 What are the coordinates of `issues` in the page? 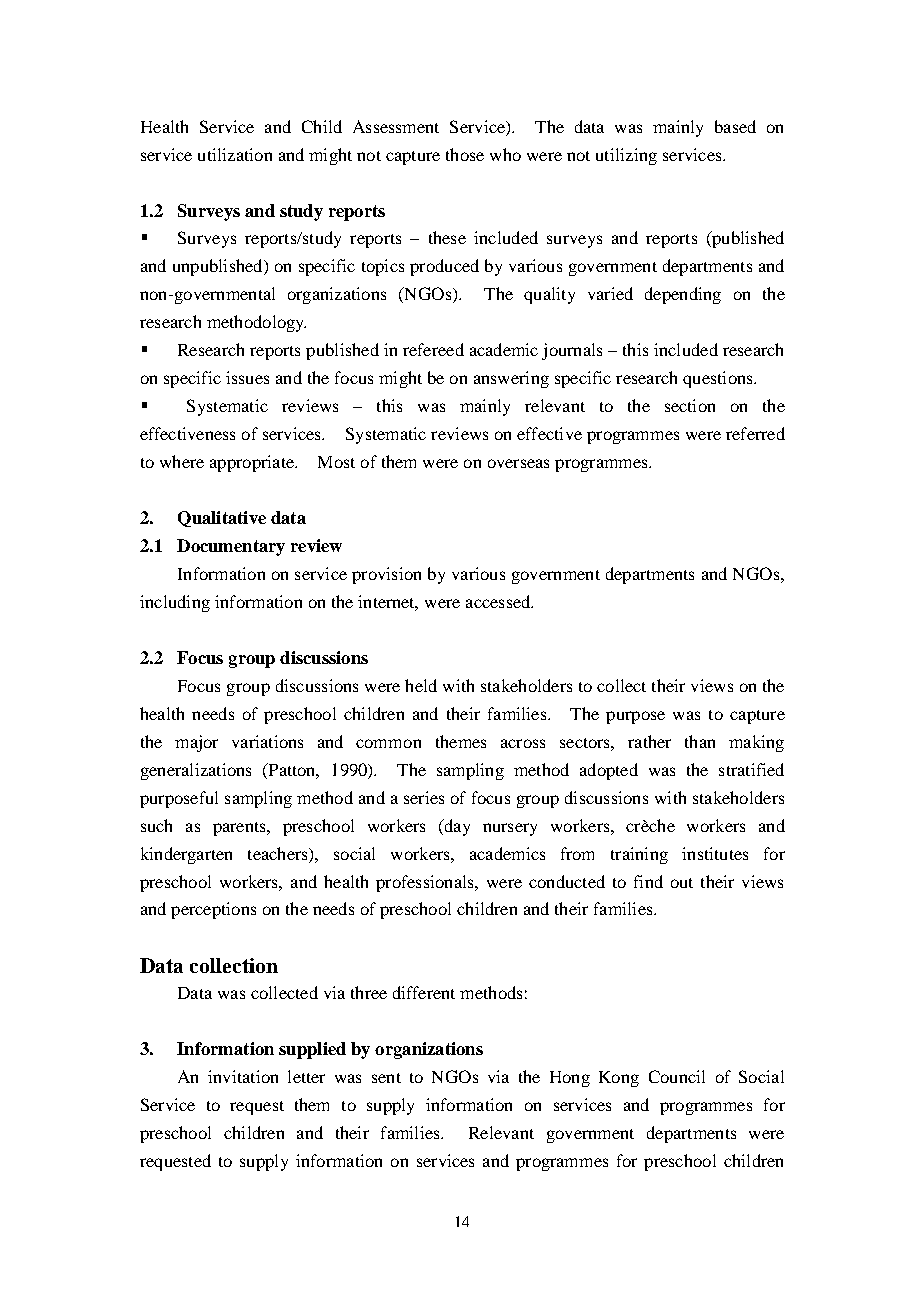 It's located at (247, 377).
